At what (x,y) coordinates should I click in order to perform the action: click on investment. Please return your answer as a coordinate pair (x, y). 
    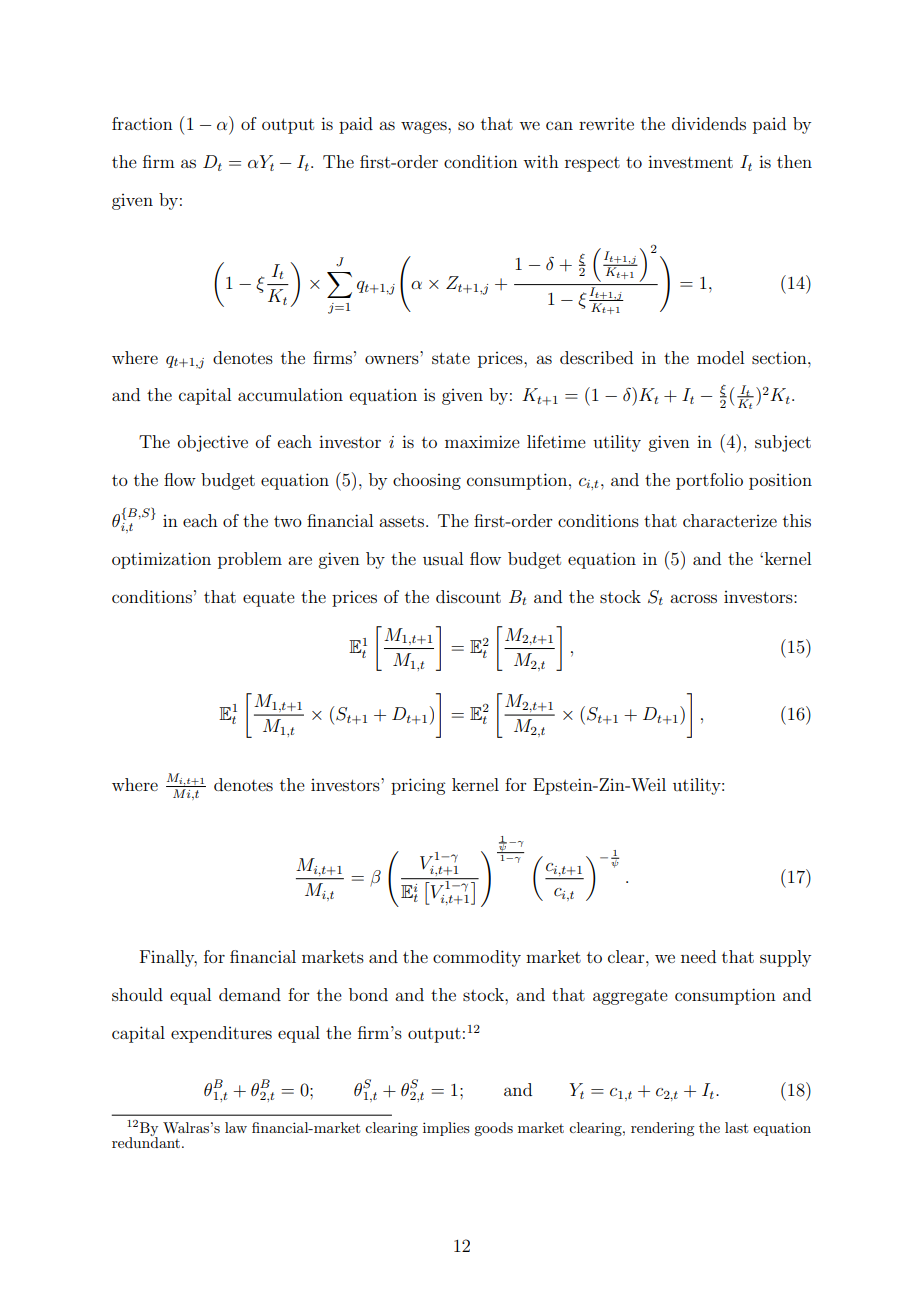
    Looking at the image, I should click on (690, 161).
